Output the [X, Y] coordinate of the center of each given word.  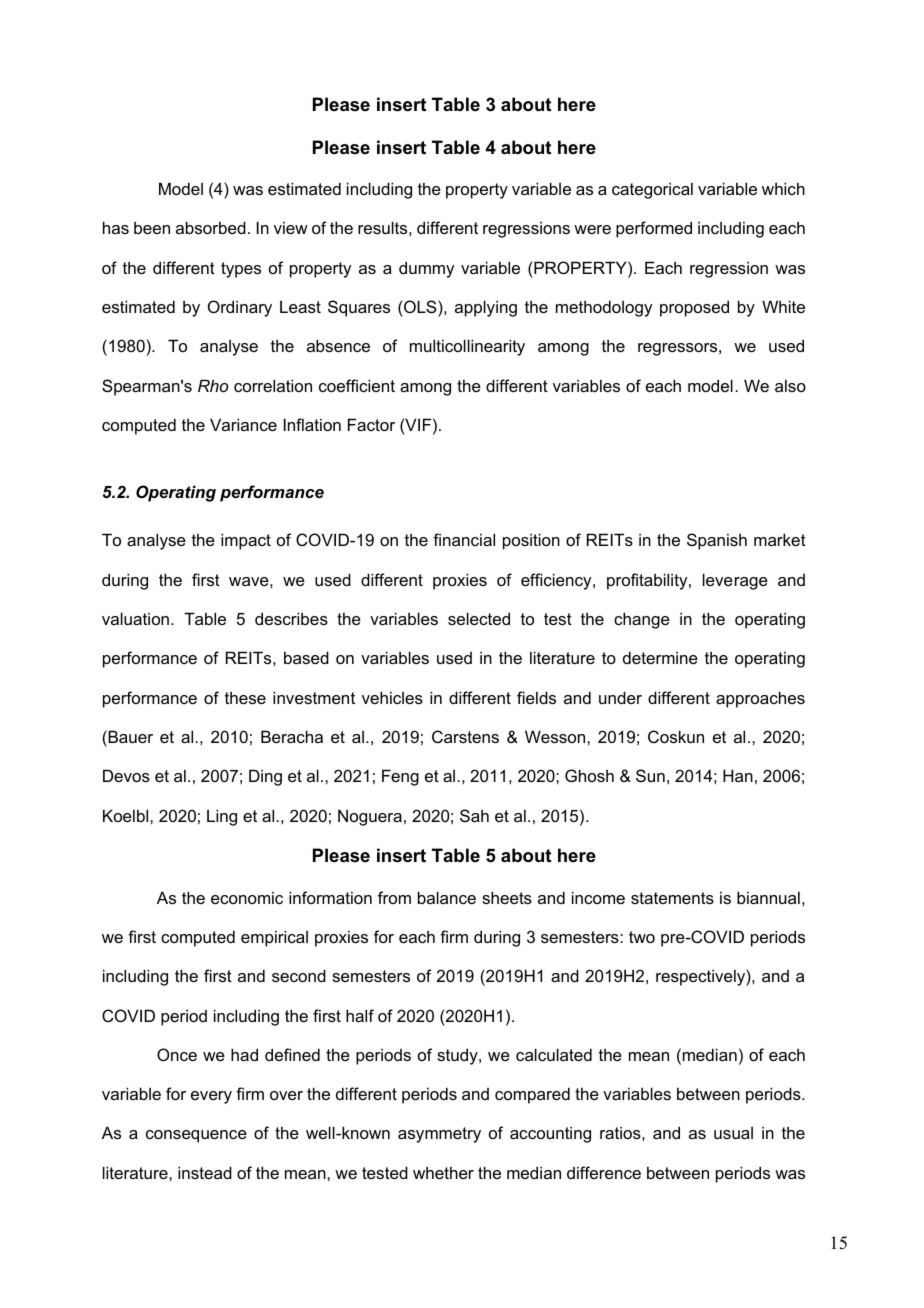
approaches [760, 699]
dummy [426, 269]
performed [654, 229]
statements [672, 898]
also [790, 385]
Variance [243, 424]
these [245, 698]
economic [247, 897]
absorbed [211, 227]
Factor [371, 424]
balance [447, 897]
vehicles [392, 697]
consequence [196, 1136]
